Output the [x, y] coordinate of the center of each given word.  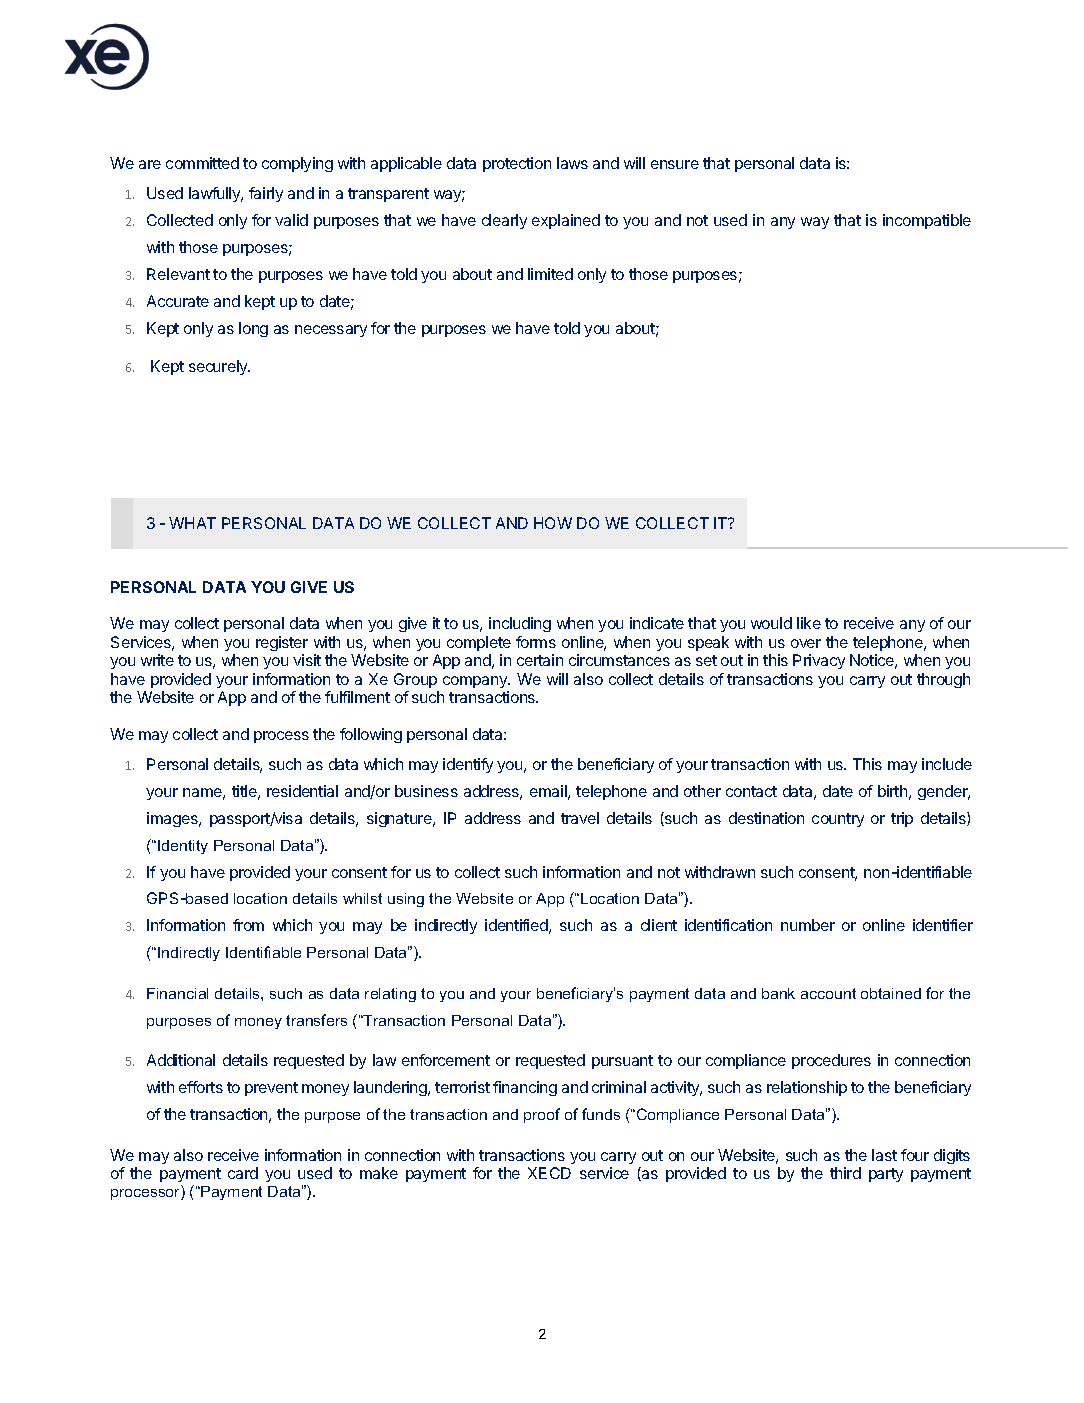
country [838, 820]
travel [580, 818]
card [243, 1173]
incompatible [927, 221]
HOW [553, 523]
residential [302, 791]
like [809, 623]
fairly [266, 194]
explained [566, 221]
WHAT [192, 523]
